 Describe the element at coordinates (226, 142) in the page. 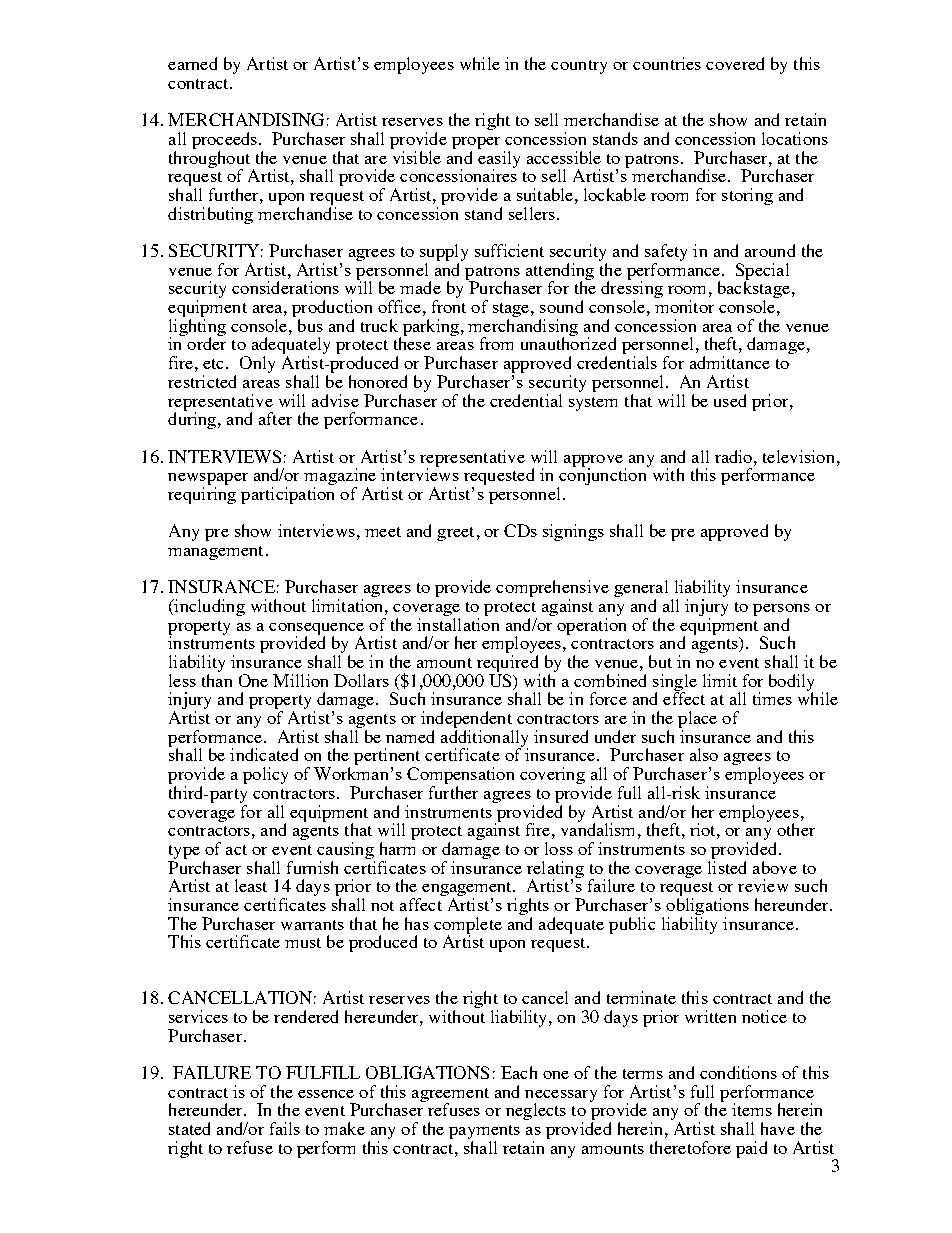

I see `proceeds` at that location.
